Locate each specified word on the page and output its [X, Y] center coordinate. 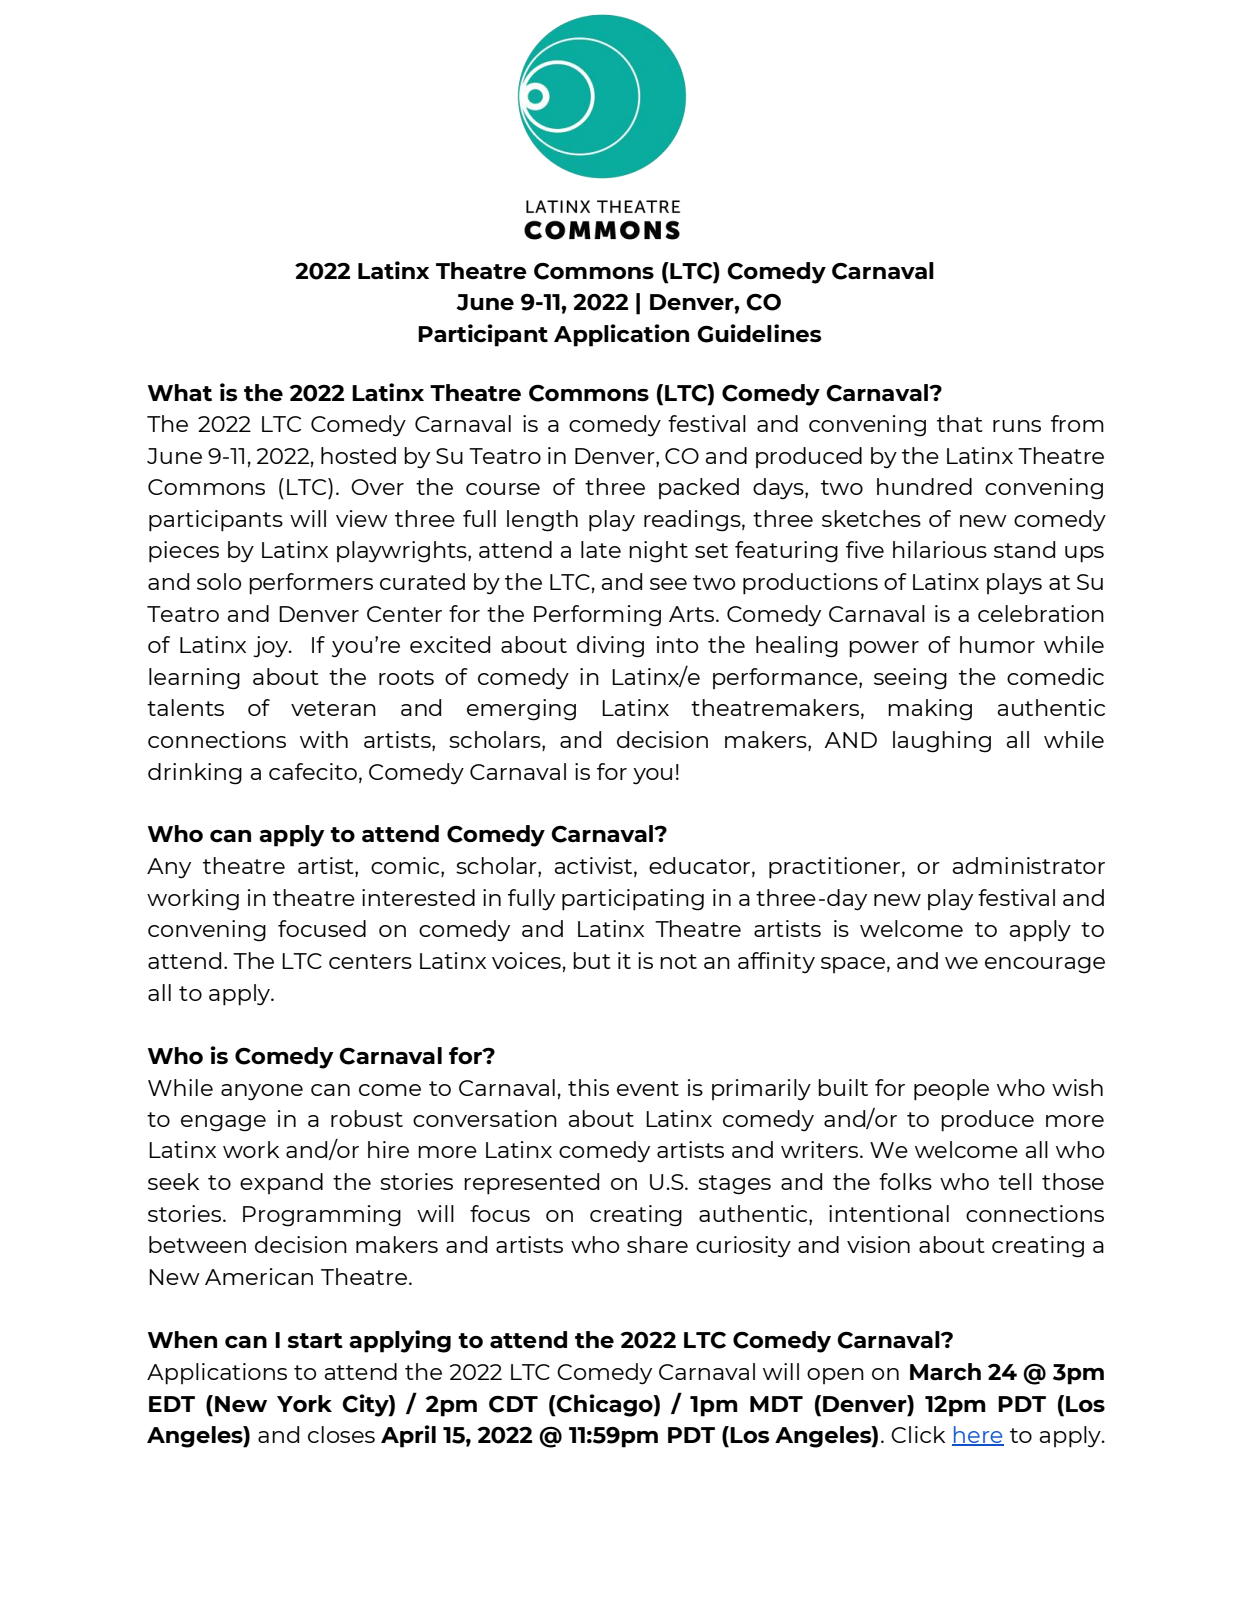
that [960, 423]
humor [997, 644]
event [648, 1088]
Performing [597, 616]
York [304, 1403]
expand [281, 1184]
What [180, 392]
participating [633, 900]
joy [271, 647]
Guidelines [759, 333]
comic [406, 867]
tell [1015, 1181]
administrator [1028, 865]
